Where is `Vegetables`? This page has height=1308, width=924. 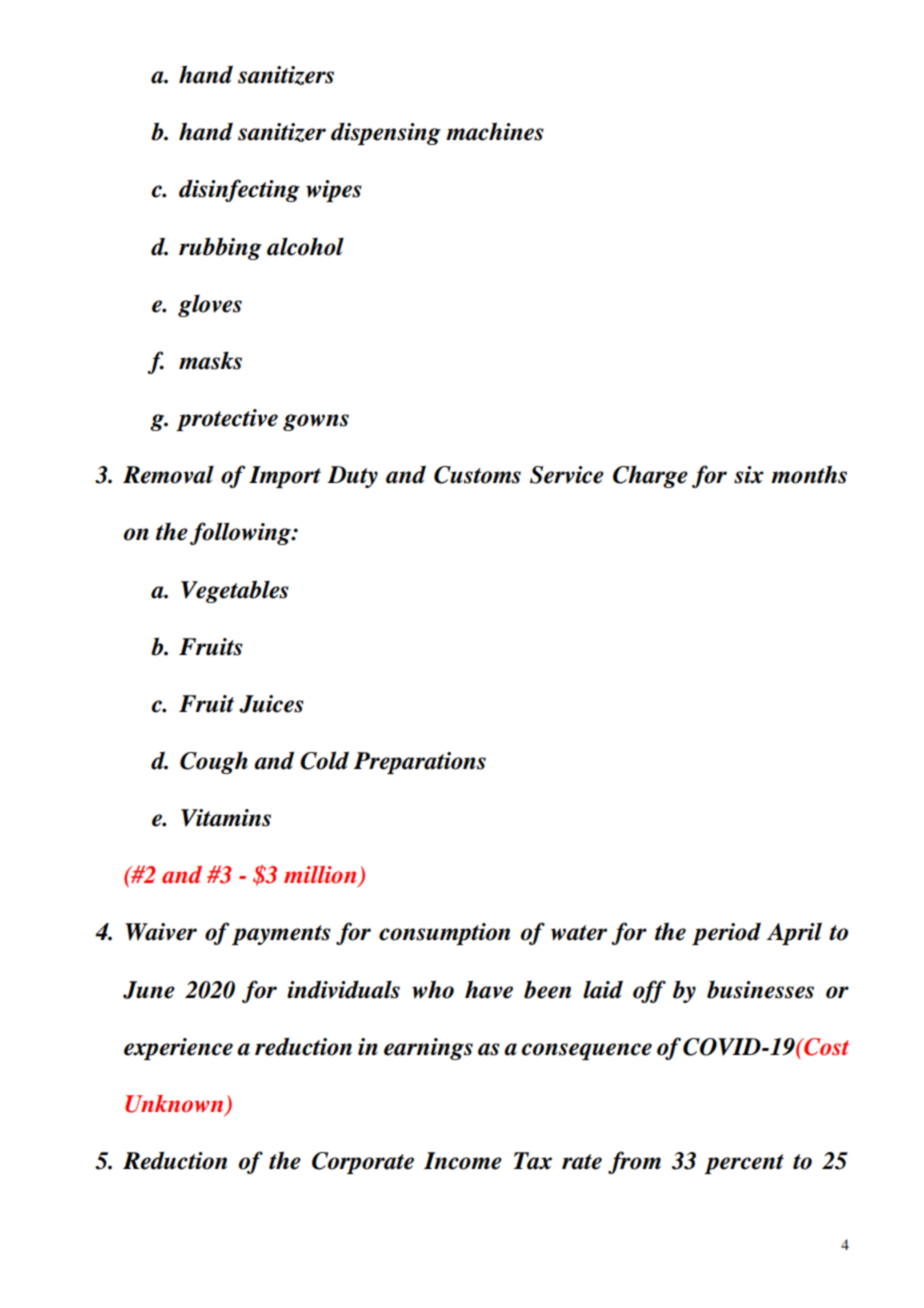 Vegetables is located at coordinates (235, 591).
